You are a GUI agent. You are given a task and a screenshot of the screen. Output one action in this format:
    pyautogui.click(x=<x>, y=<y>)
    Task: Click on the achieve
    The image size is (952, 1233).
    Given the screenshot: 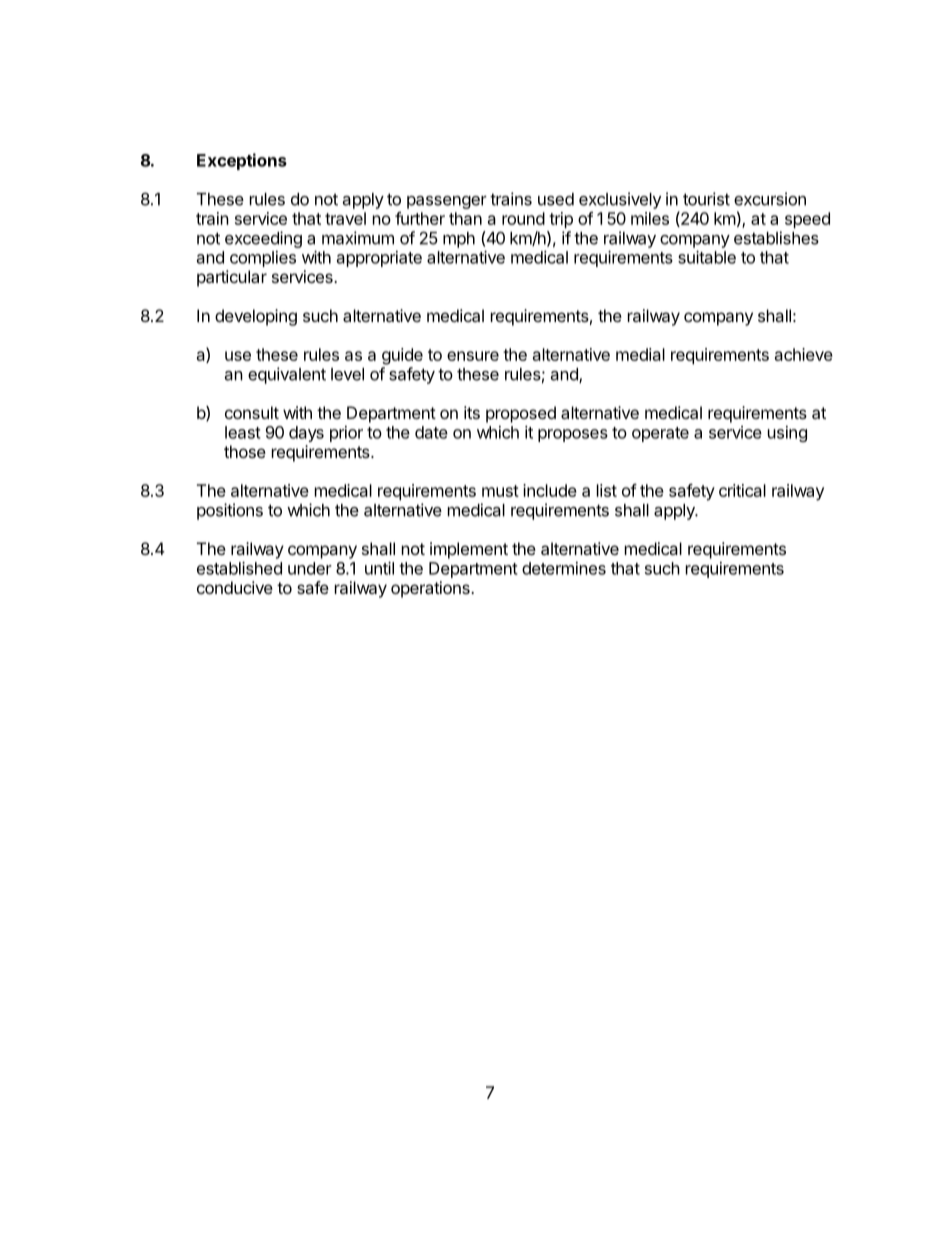 What is the action you would take?
    pyautogui.click(x=804, y=354)
